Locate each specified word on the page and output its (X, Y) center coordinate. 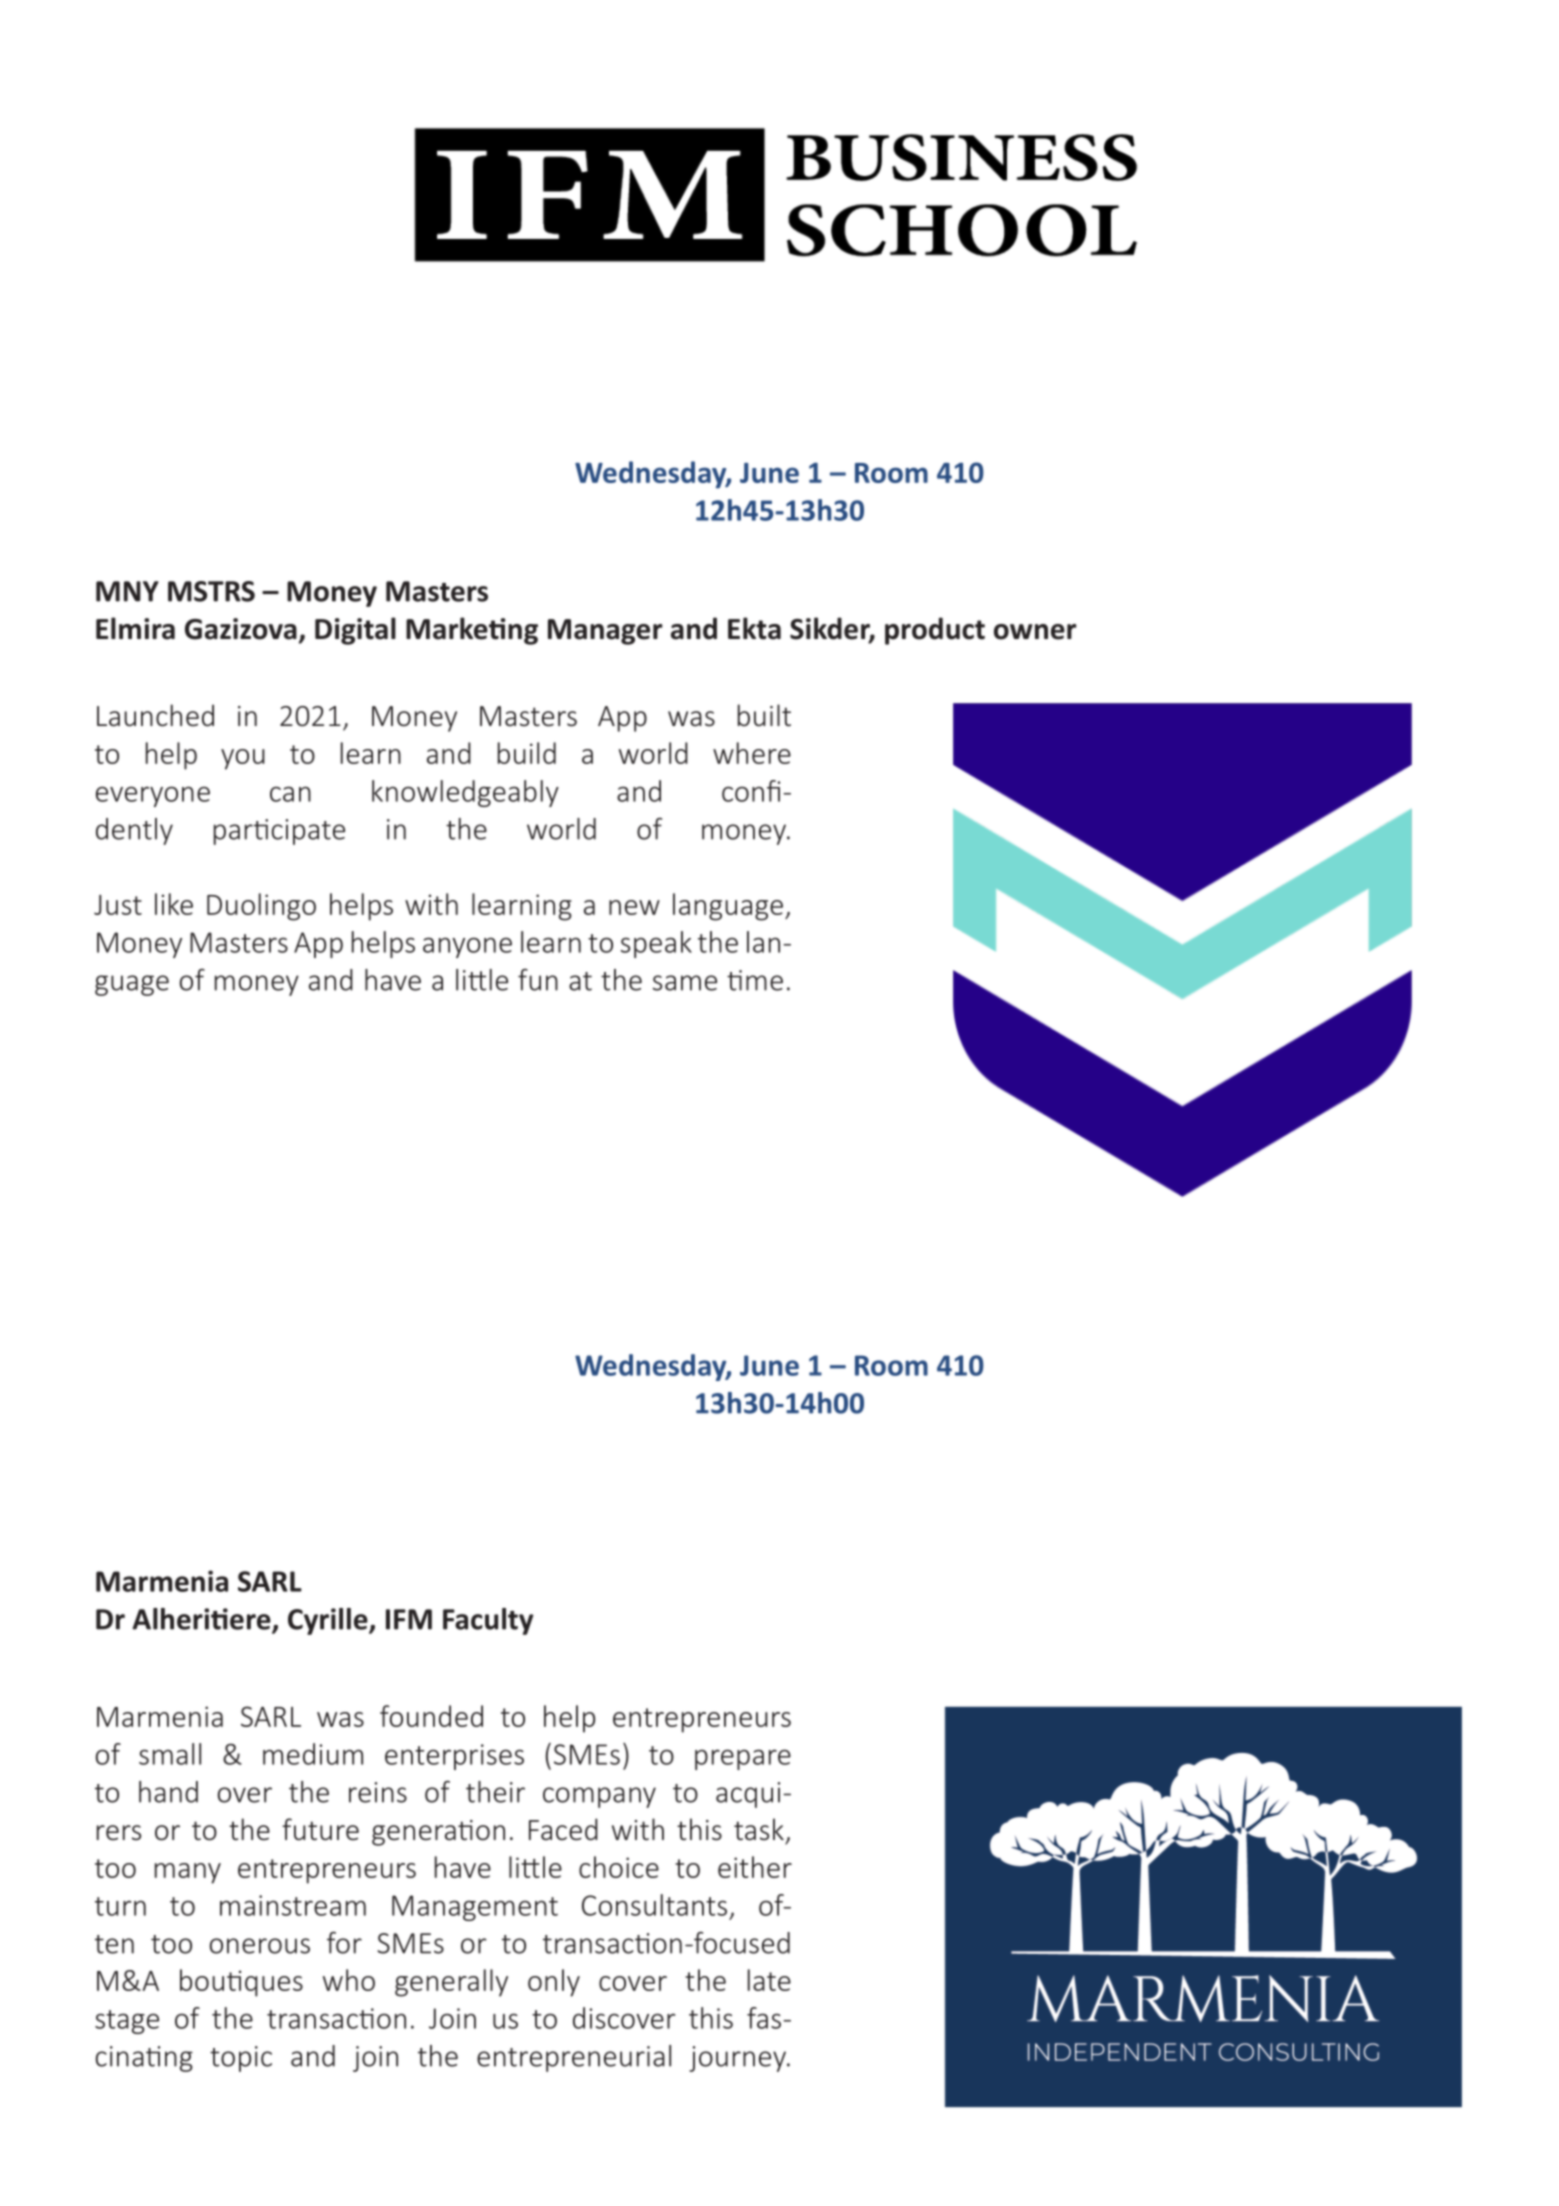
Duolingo (261, 907)
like (174, 904)
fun (538, 980)
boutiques (241, 1983)
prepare (743, 1759)
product (935, 631)
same (685, 983)
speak (656, 944)
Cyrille (329, 1621)
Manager (605, 632)
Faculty (488, 1621)
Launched (155, 715)
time (755, 980)
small (170, 1754)
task (759, 1829)
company (599, 1797)
